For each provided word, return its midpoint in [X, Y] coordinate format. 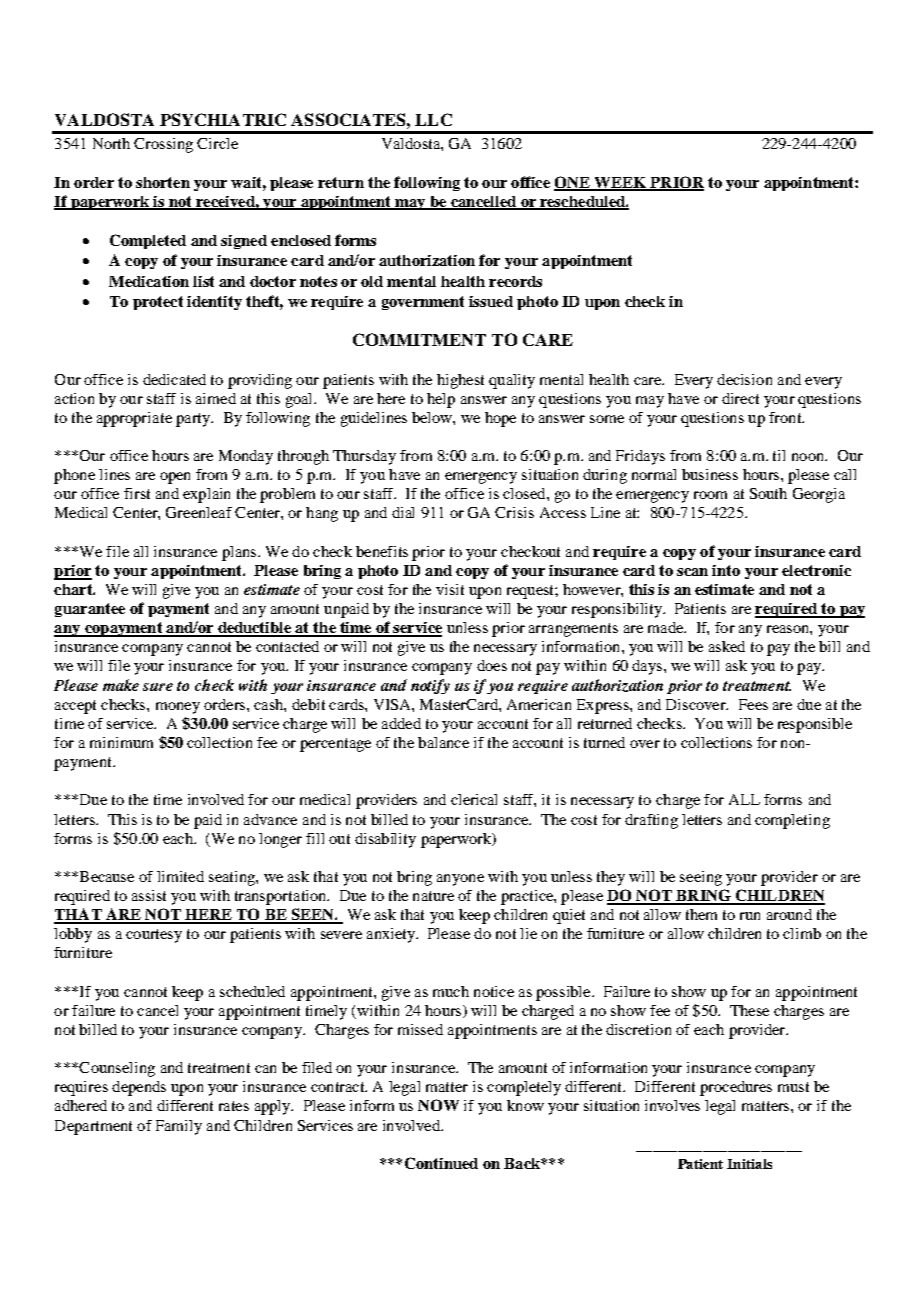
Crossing [163, 145]
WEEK [620, 183]
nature [433, 896]
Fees [753, 704]
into [726, 570]
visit [450, 589]
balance [443, 742]
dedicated [174, 379]
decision [744, 379]
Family [179, 1127]
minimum [121, 742]
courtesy [154, 936]
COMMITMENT [419, 339]
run [750, 916]
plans [240, 553]
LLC [433, 119]
